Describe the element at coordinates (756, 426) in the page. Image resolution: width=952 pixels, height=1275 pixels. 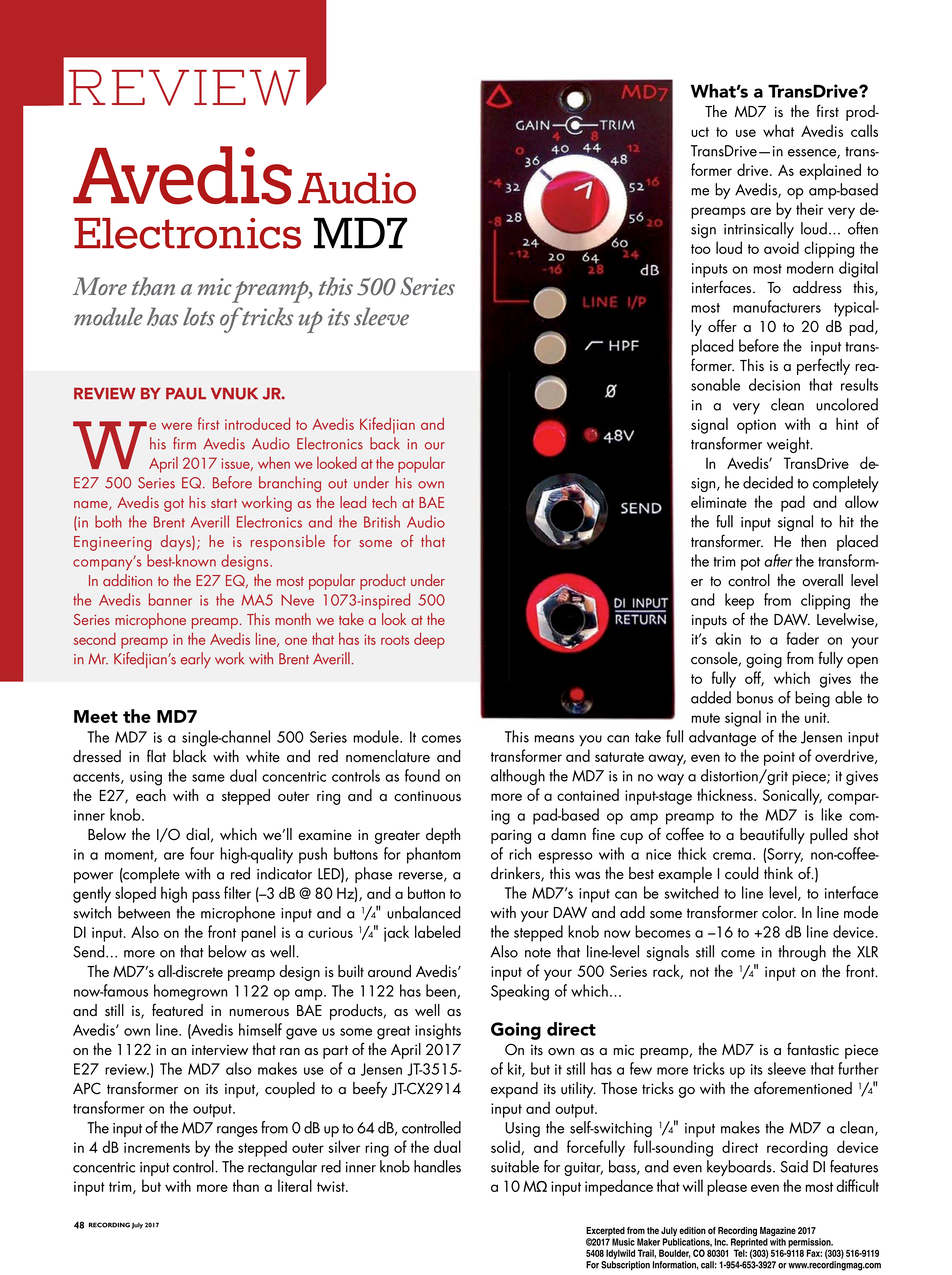
I see `option` at that location.
